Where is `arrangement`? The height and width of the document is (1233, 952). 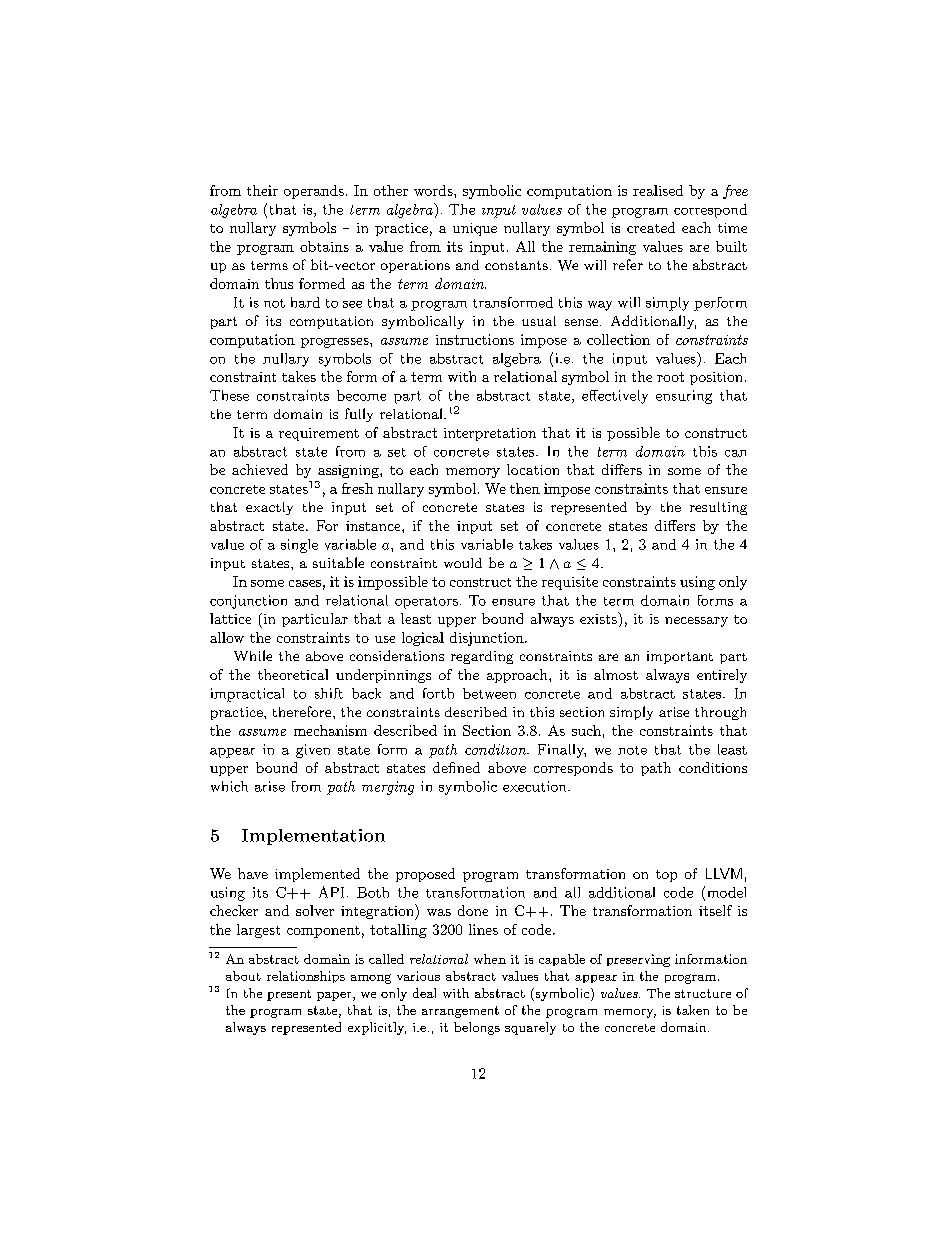 arrangement is located at coordinates (460, 1012).
